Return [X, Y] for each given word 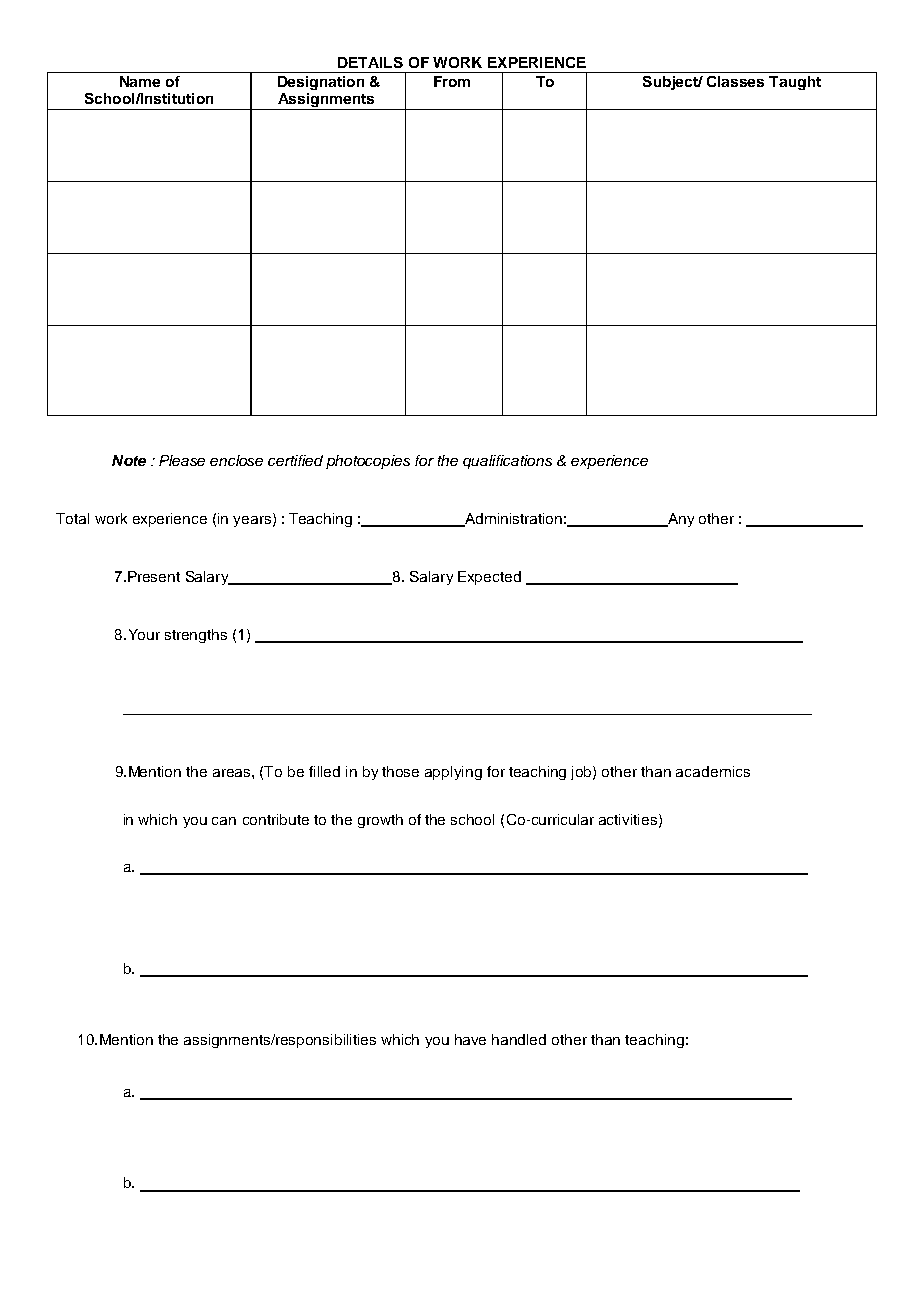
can [224, 821]
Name [140, 81]
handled [519, 1039]
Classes [735, 81]
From [452, 81]
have [470, 1039]
